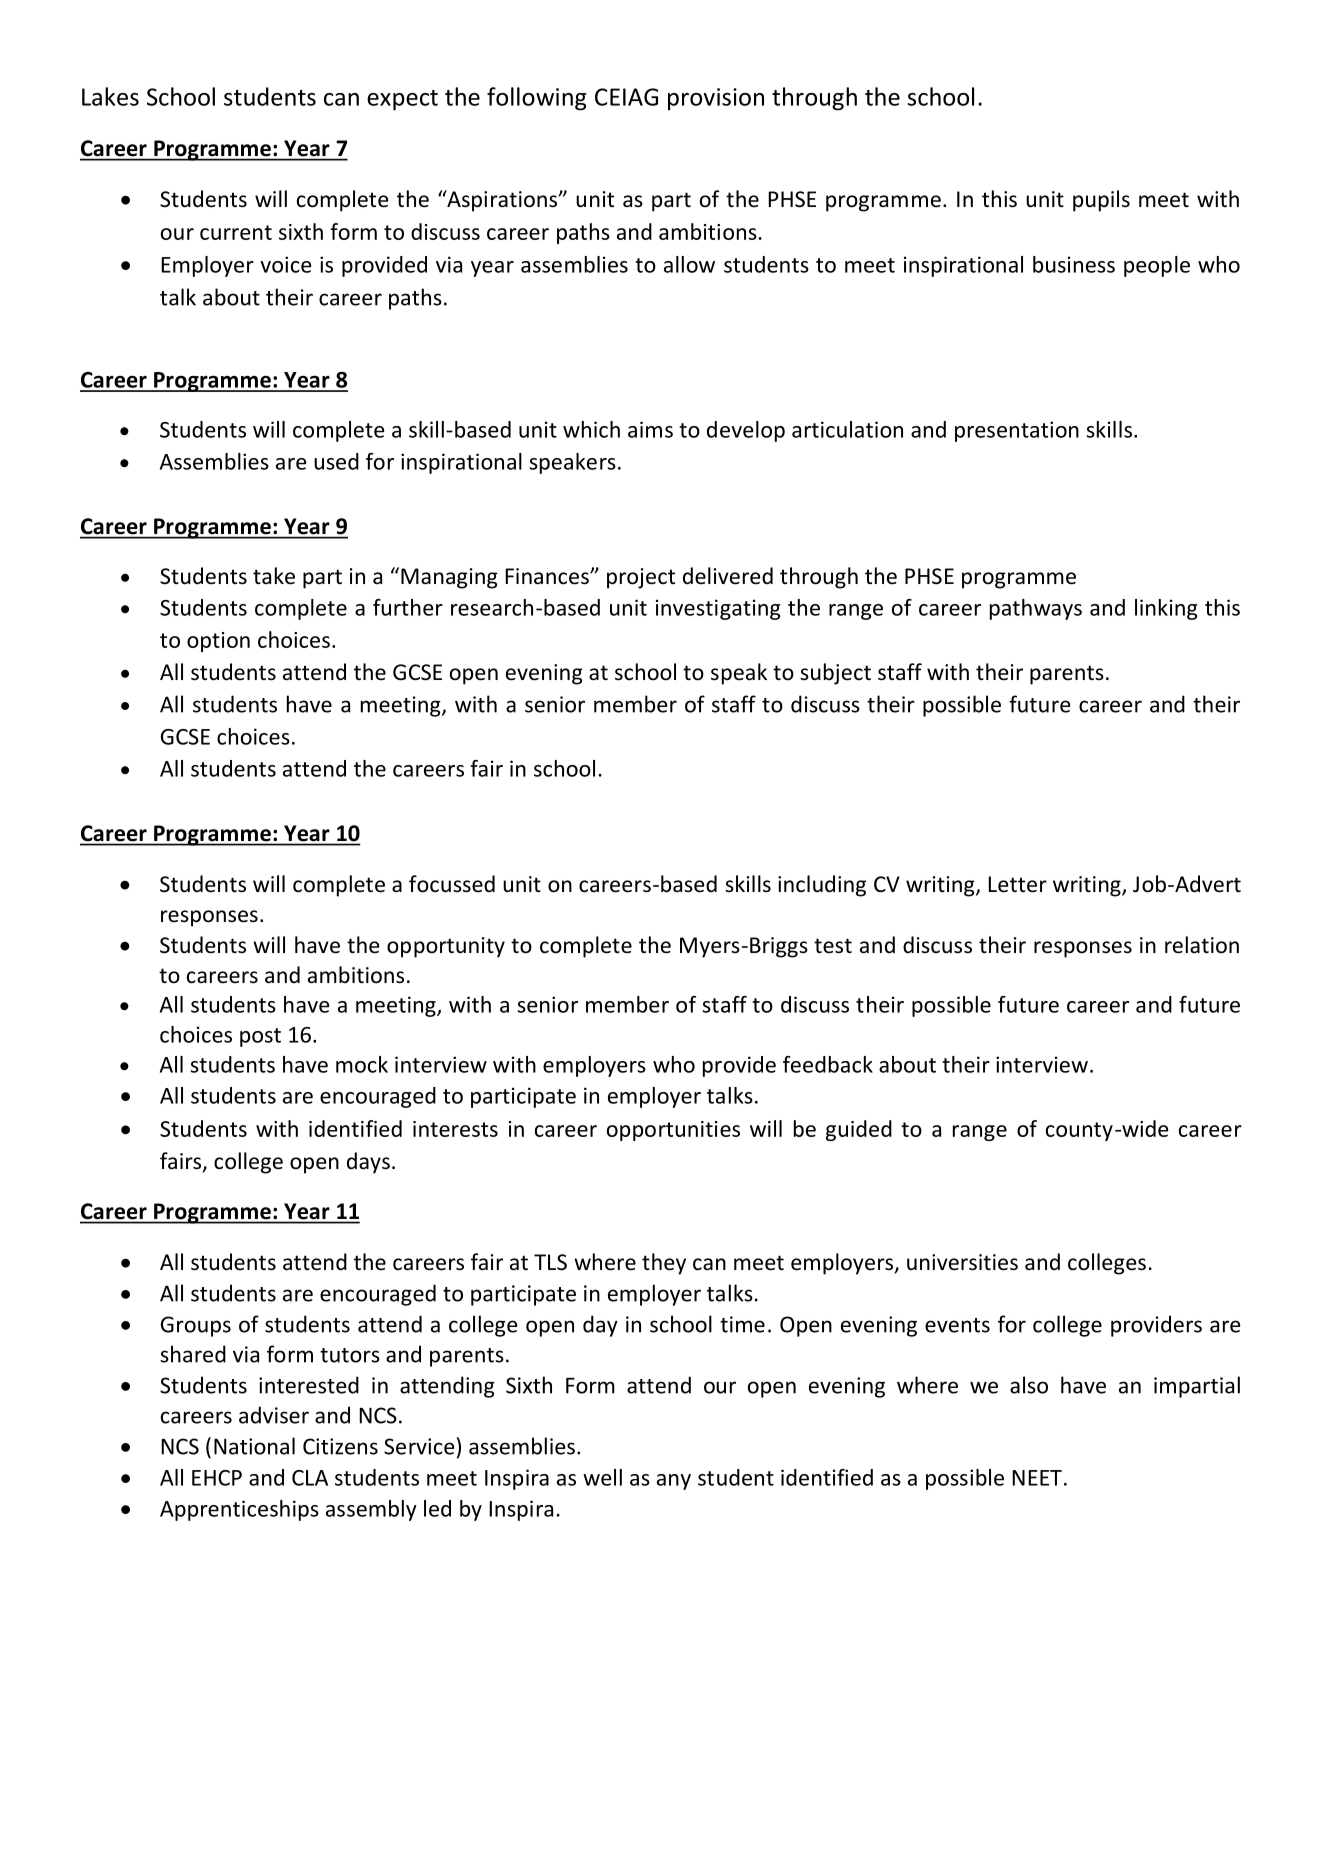 The width and height of the screenshot is (1321, 1869). What do you see at coordinates (674, 1482) in the screenshot?
I see `any` at bounding box center [674, 1482].
